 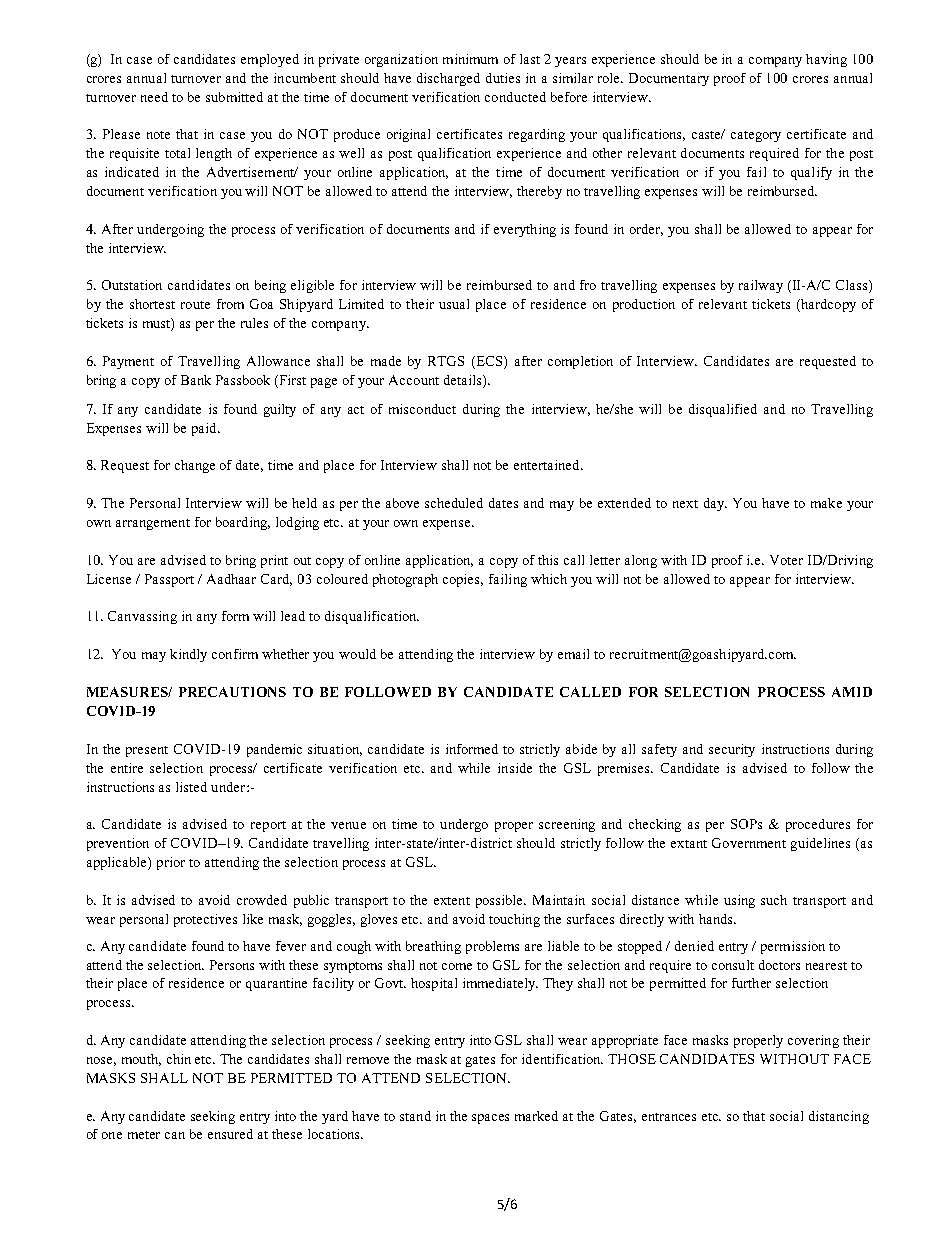 I want to click on misconduct, so click(x=422, y=409).
